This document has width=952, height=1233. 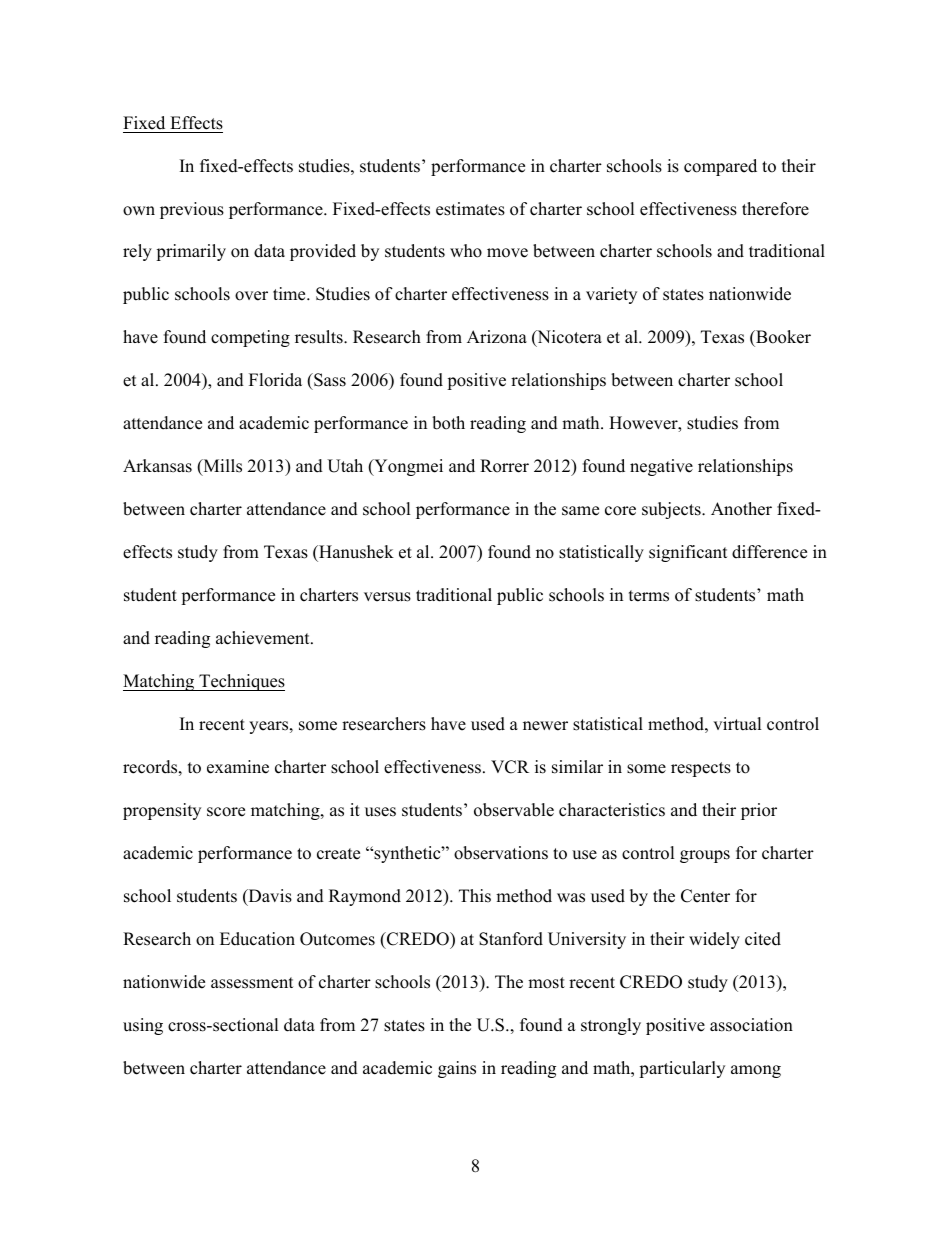 I want to click on using, so click(x=143, y=1026).
